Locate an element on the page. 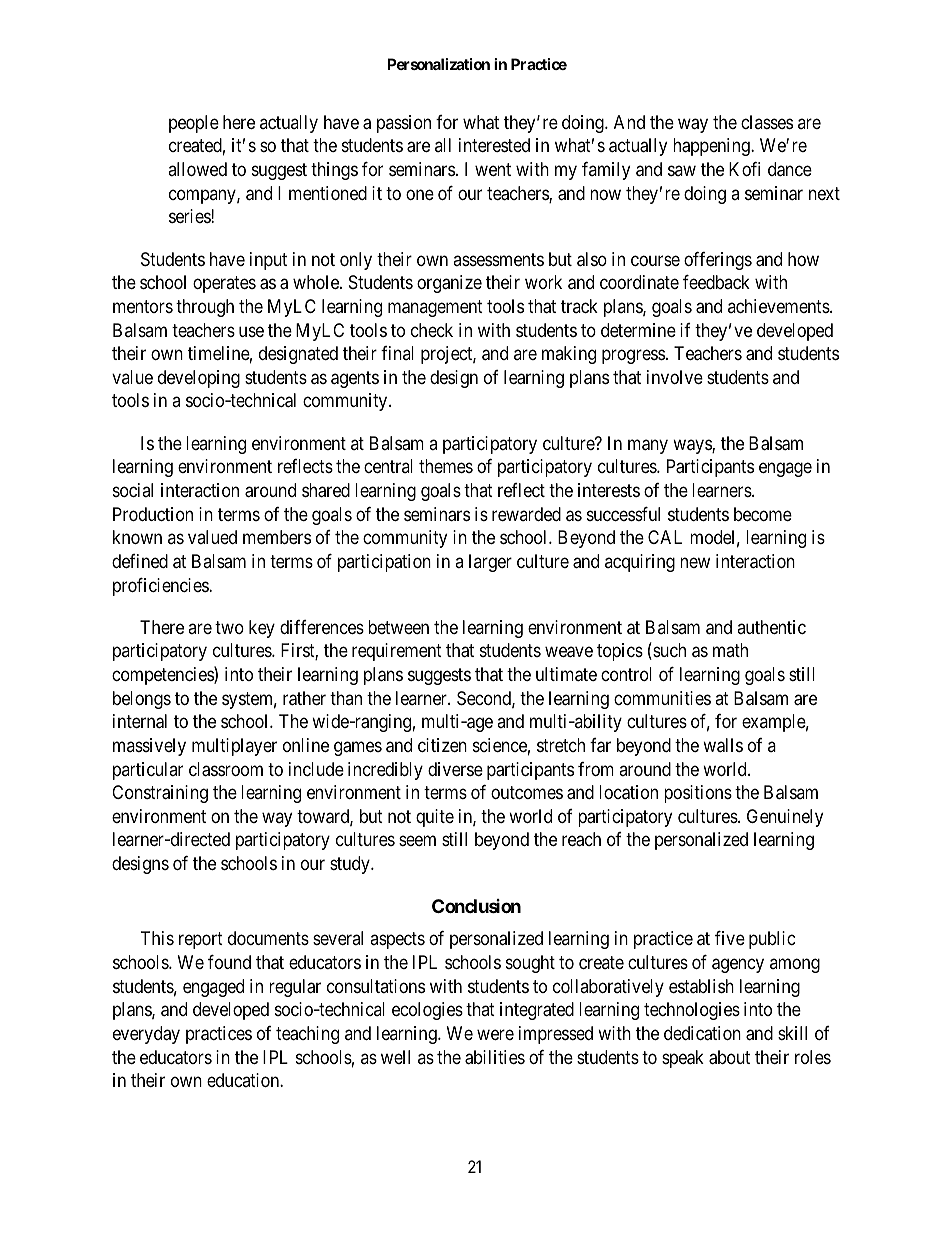 This document has height=1233, width=952. through is located at coordinates (205, 308).
